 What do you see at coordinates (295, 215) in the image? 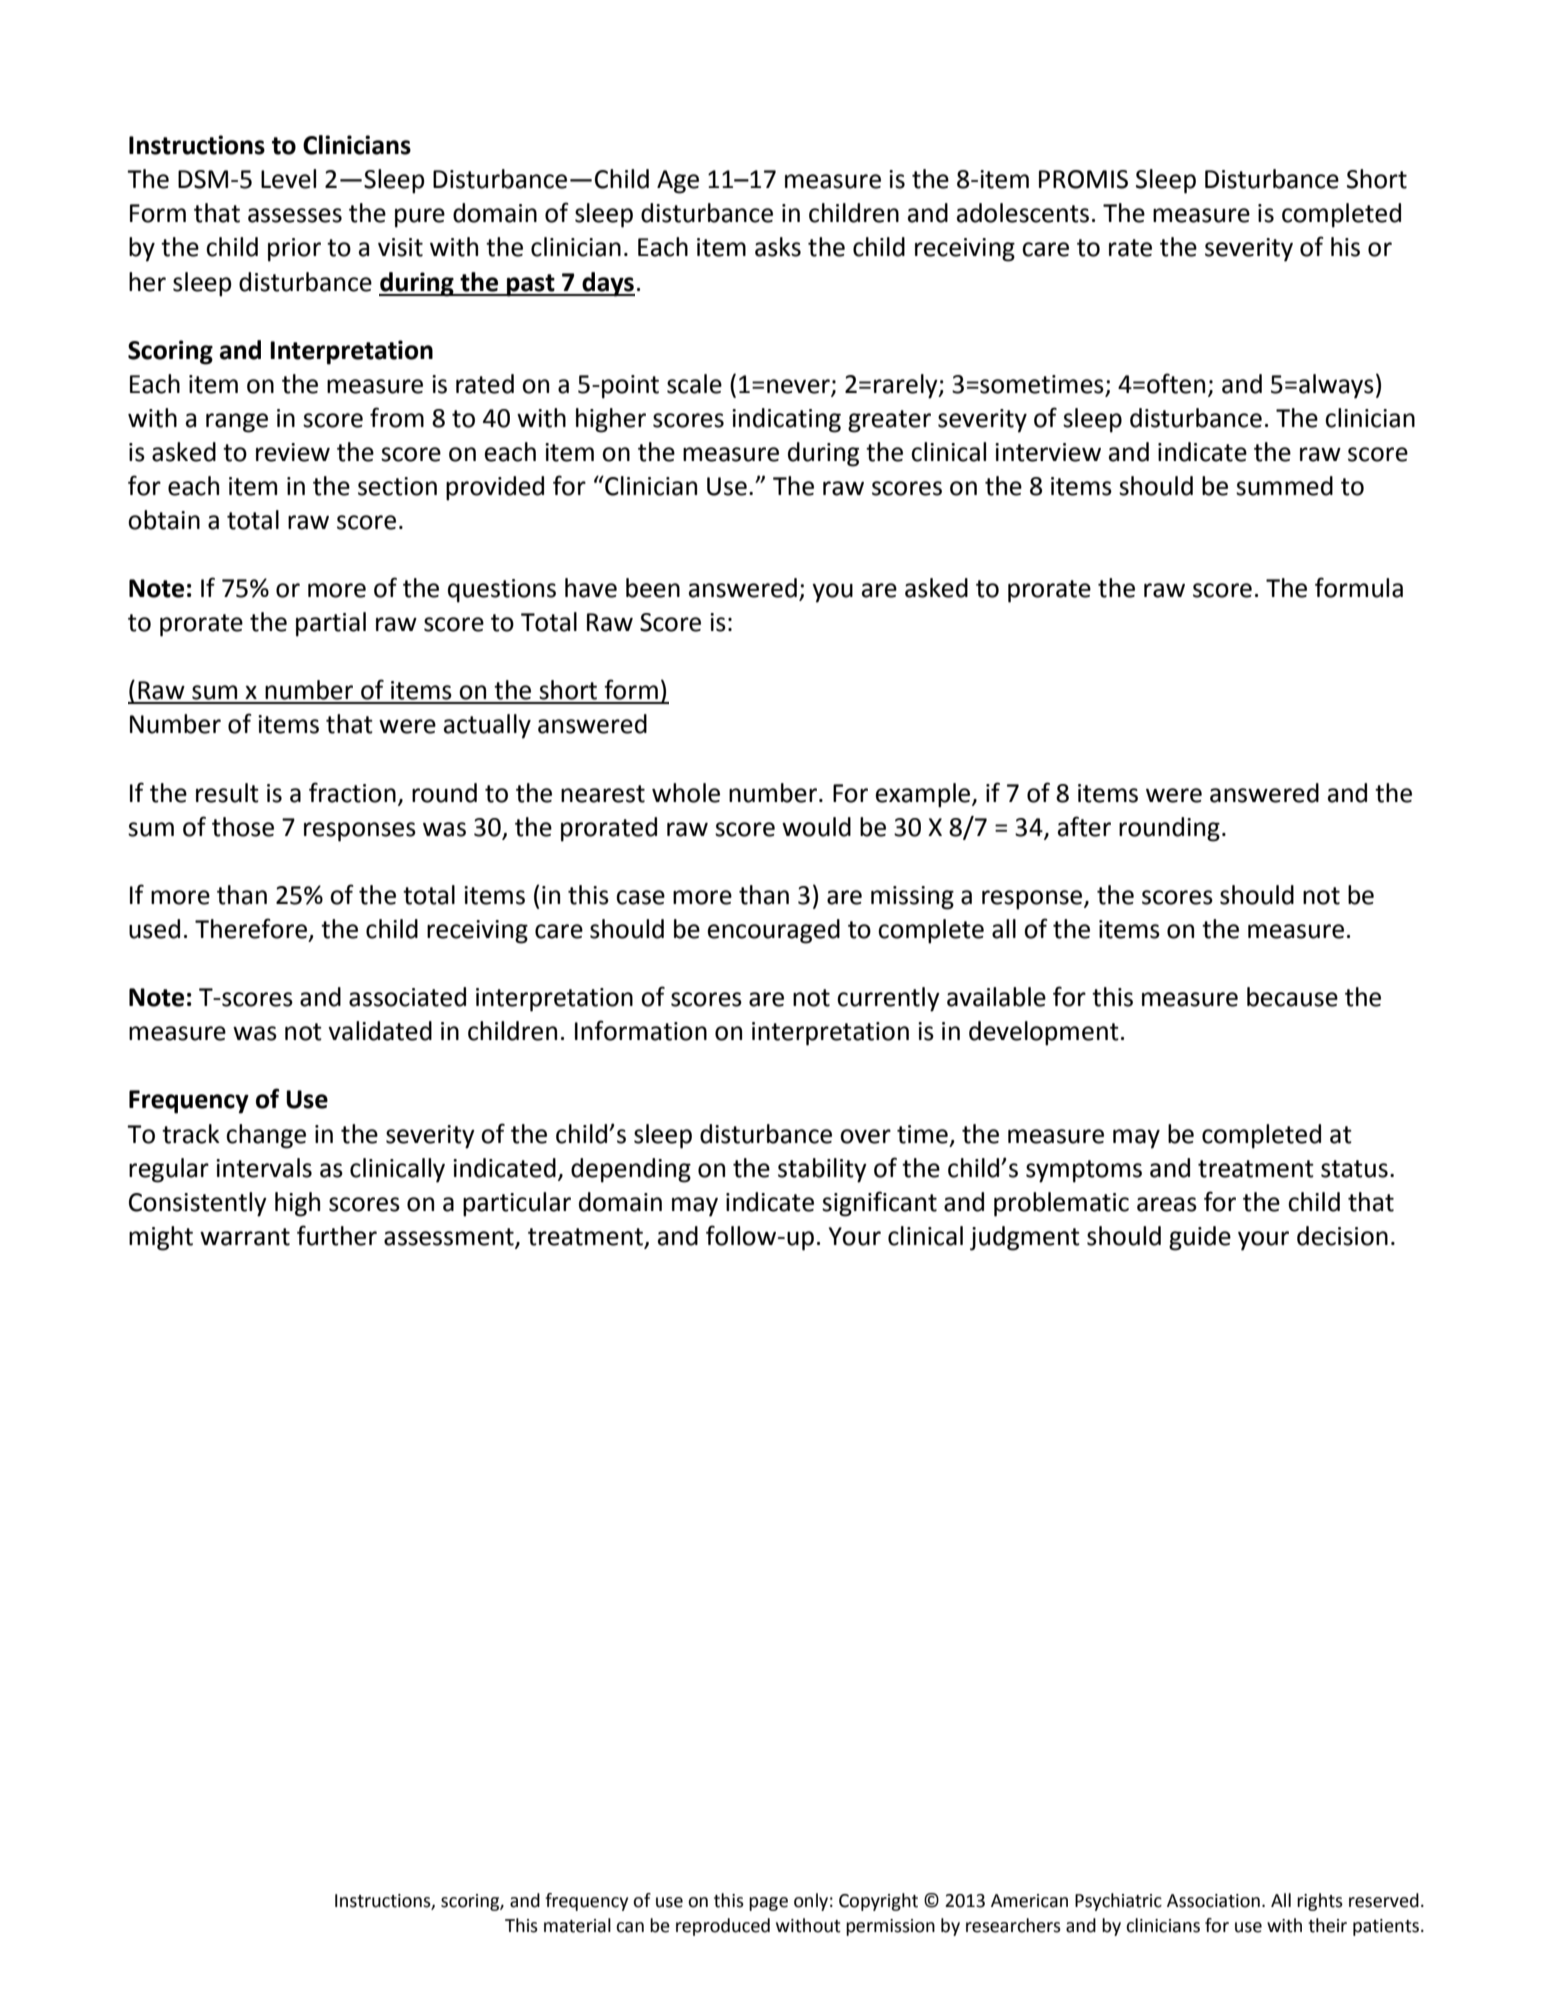
I see `assesses` at bounding box center [295, 215].
